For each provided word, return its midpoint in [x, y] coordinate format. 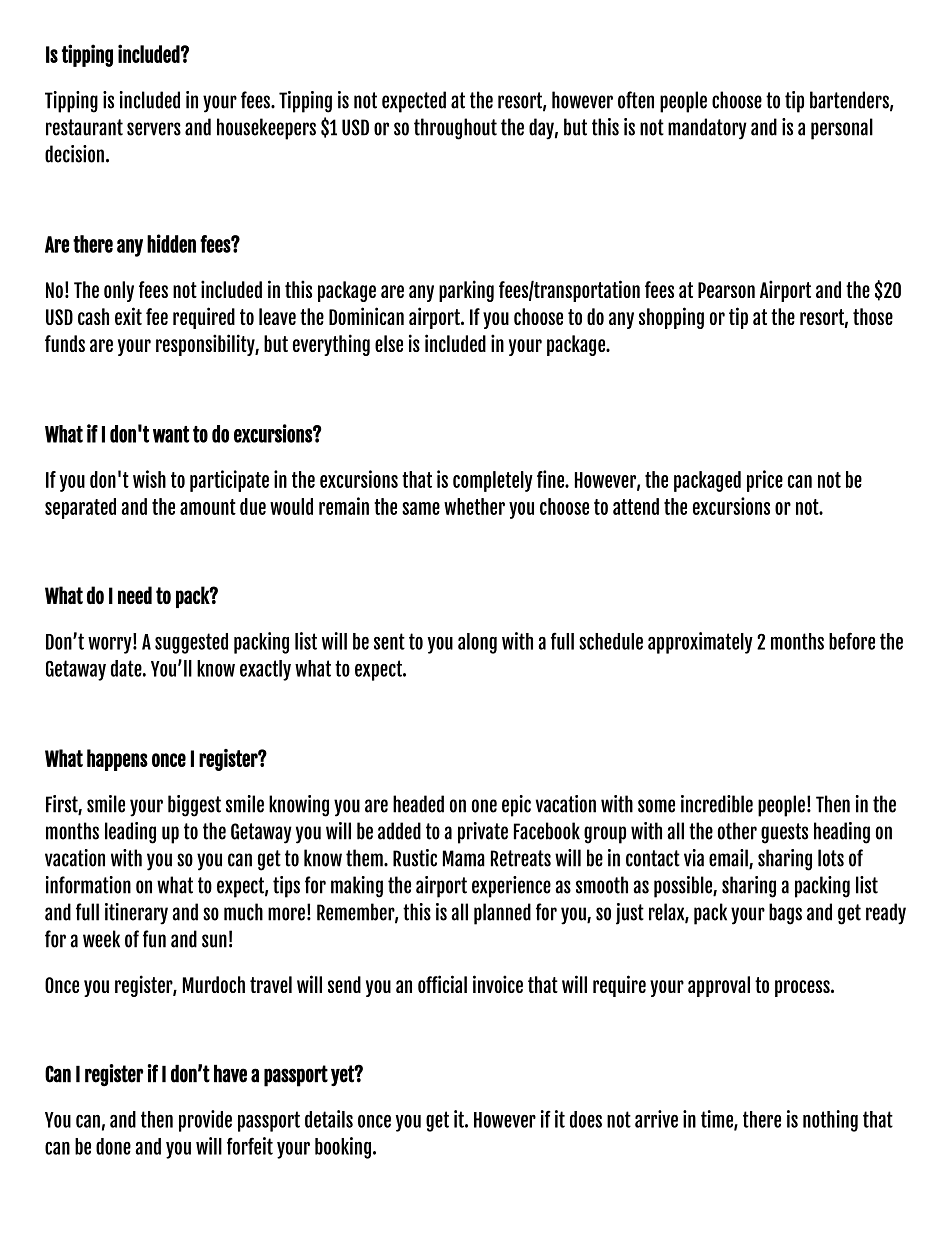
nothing [830, 1121]
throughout [455, 129]
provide [205, 1121]
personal [842, 129]
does [586, 1119]
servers [154, 129]
